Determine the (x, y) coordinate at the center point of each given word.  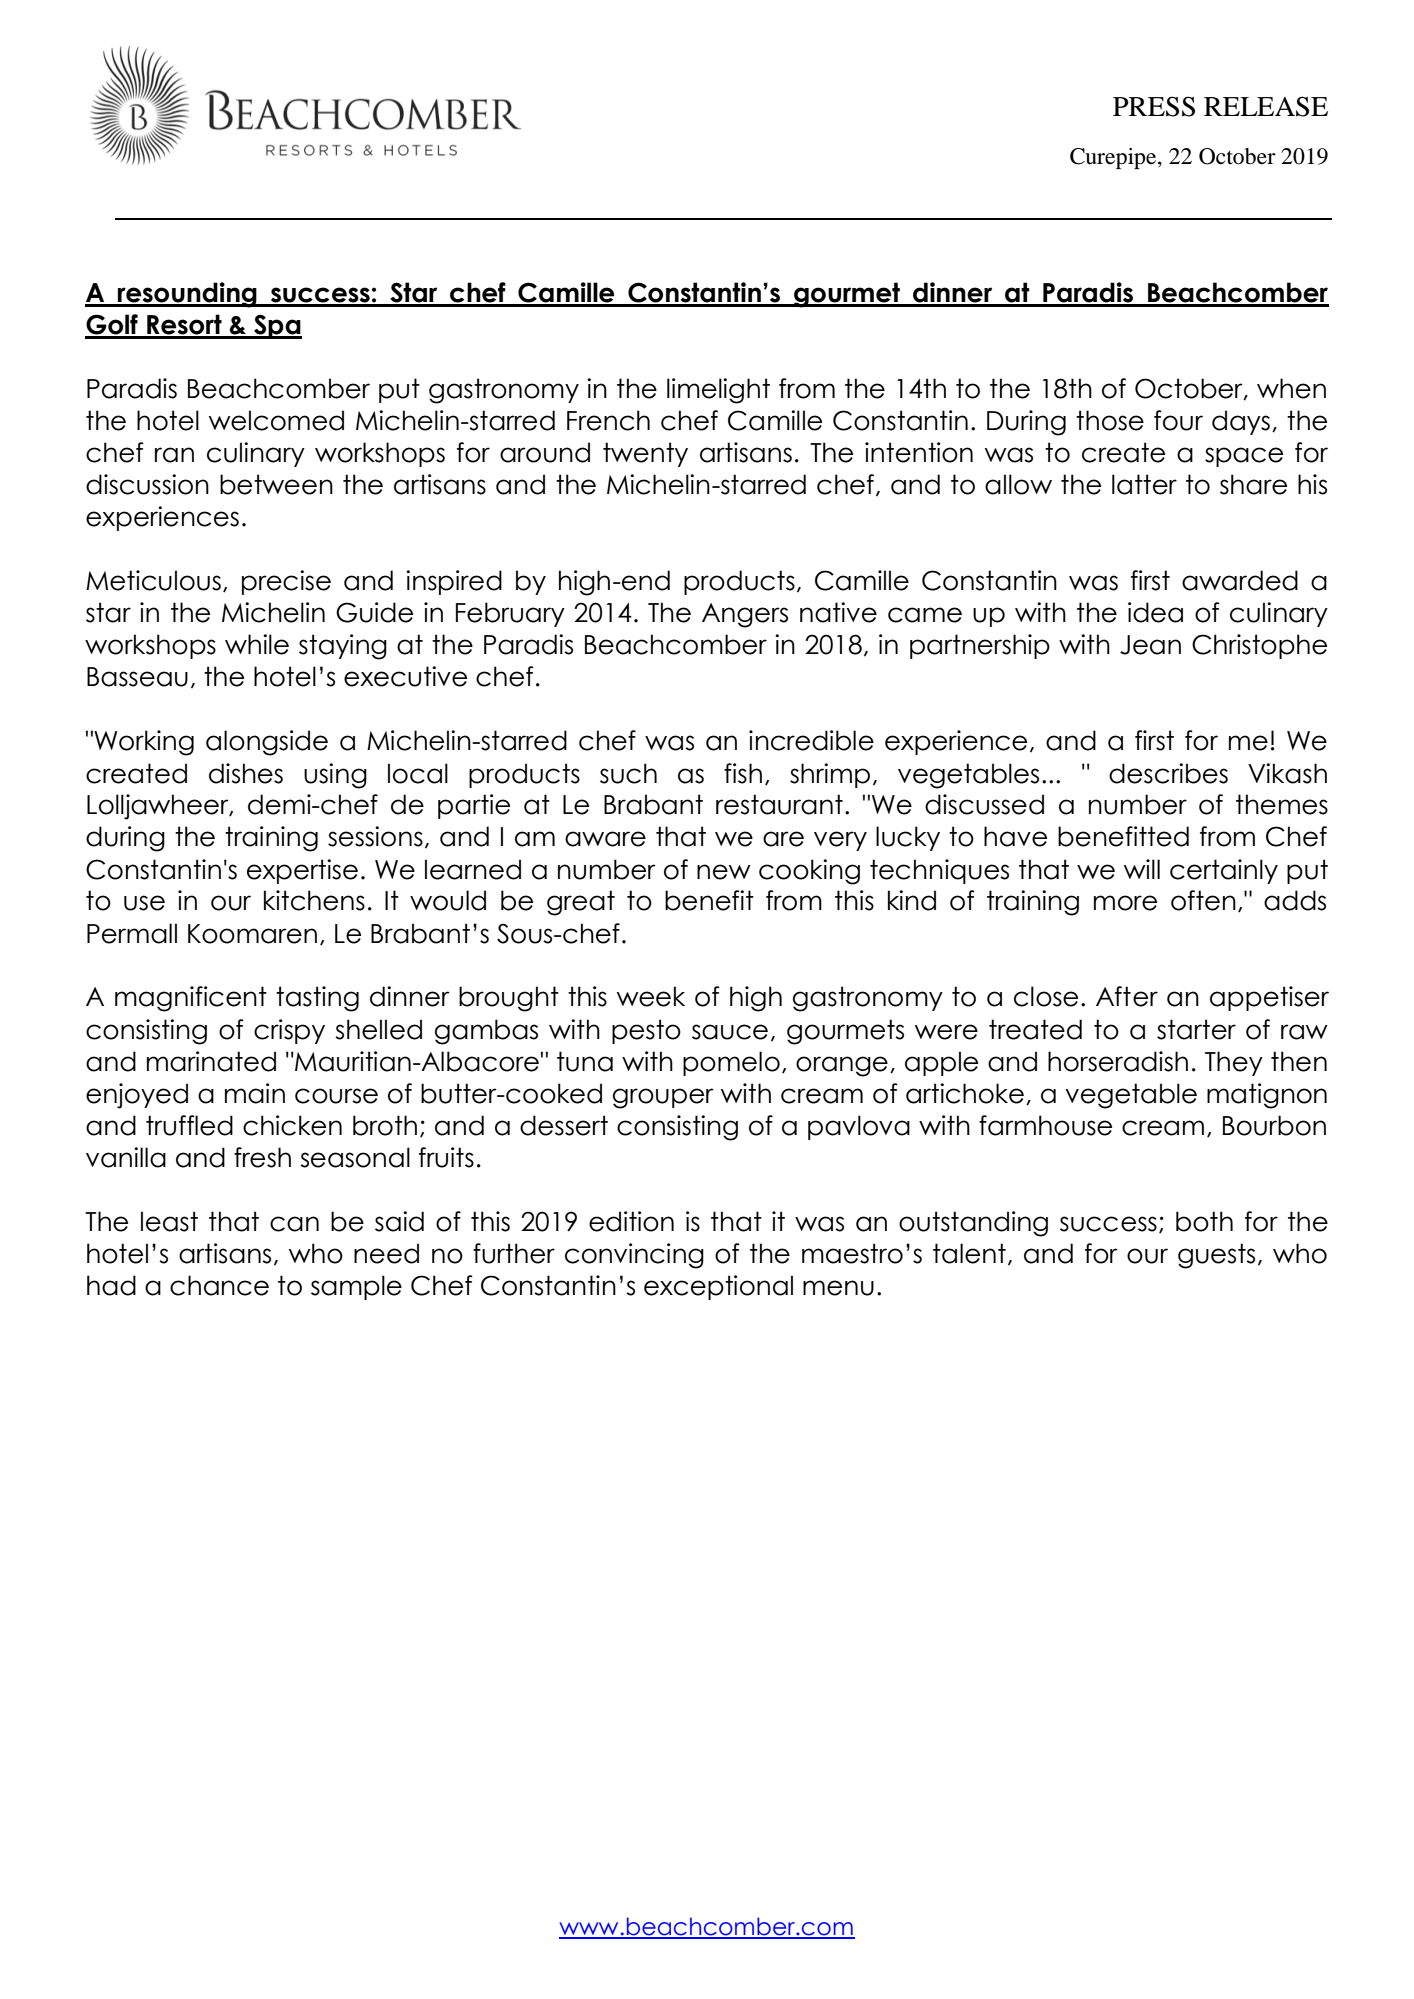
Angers (745, 615)
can (294, 1224)
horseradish (1118, 1061)
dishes (246, 773)
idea (1155, 612)
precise (286, 582)
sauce (730, 1032)
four (1178, 420)
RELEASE (1266, 106)
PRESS (1154, 106)
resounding (187, 295)
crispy (289, 1031)
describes (1168, 773)
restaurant (779, 804)
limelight (718, 391)
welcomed (276, 420)
